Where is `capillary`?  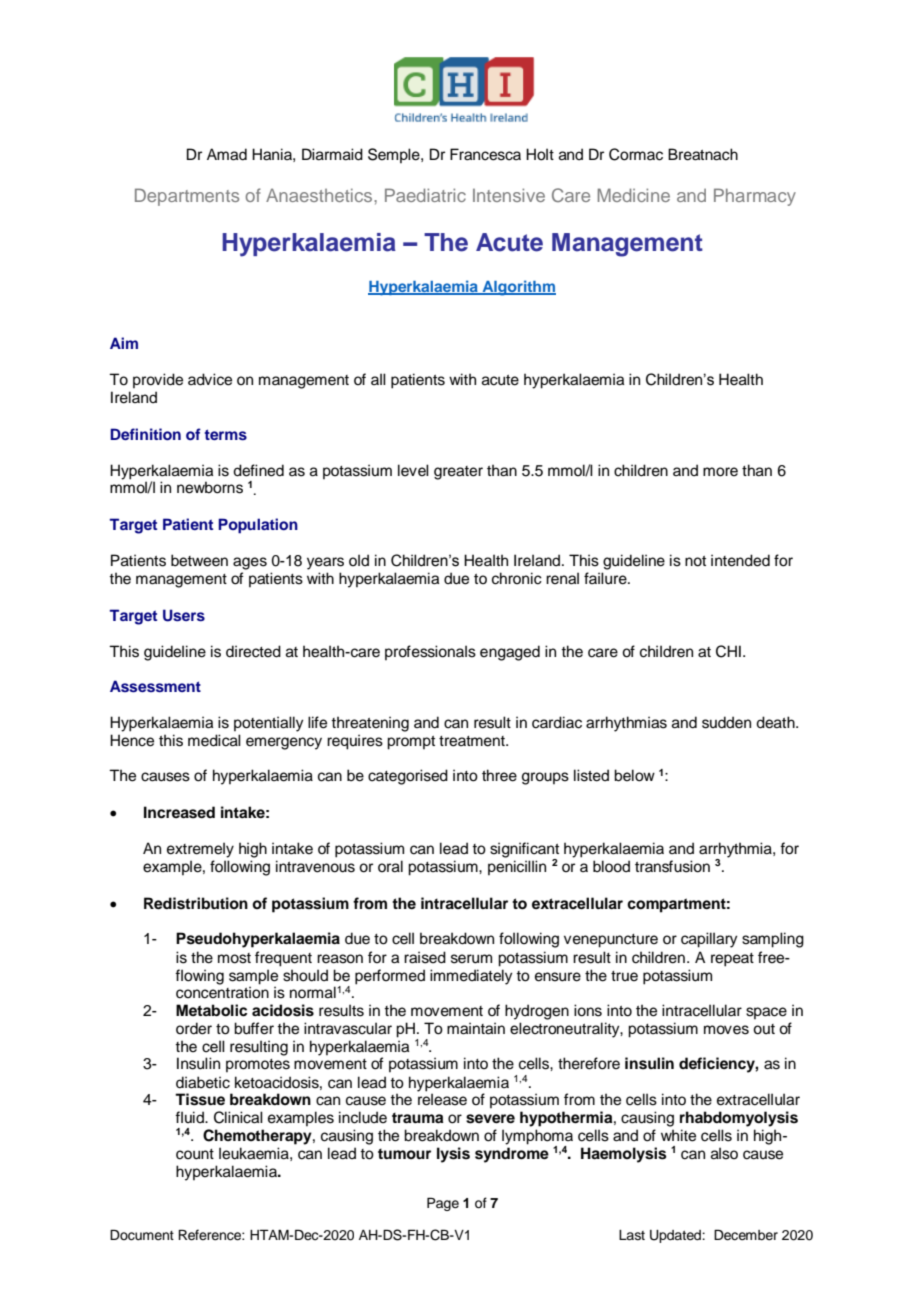 capillary is located at coordinates (709, 940).
